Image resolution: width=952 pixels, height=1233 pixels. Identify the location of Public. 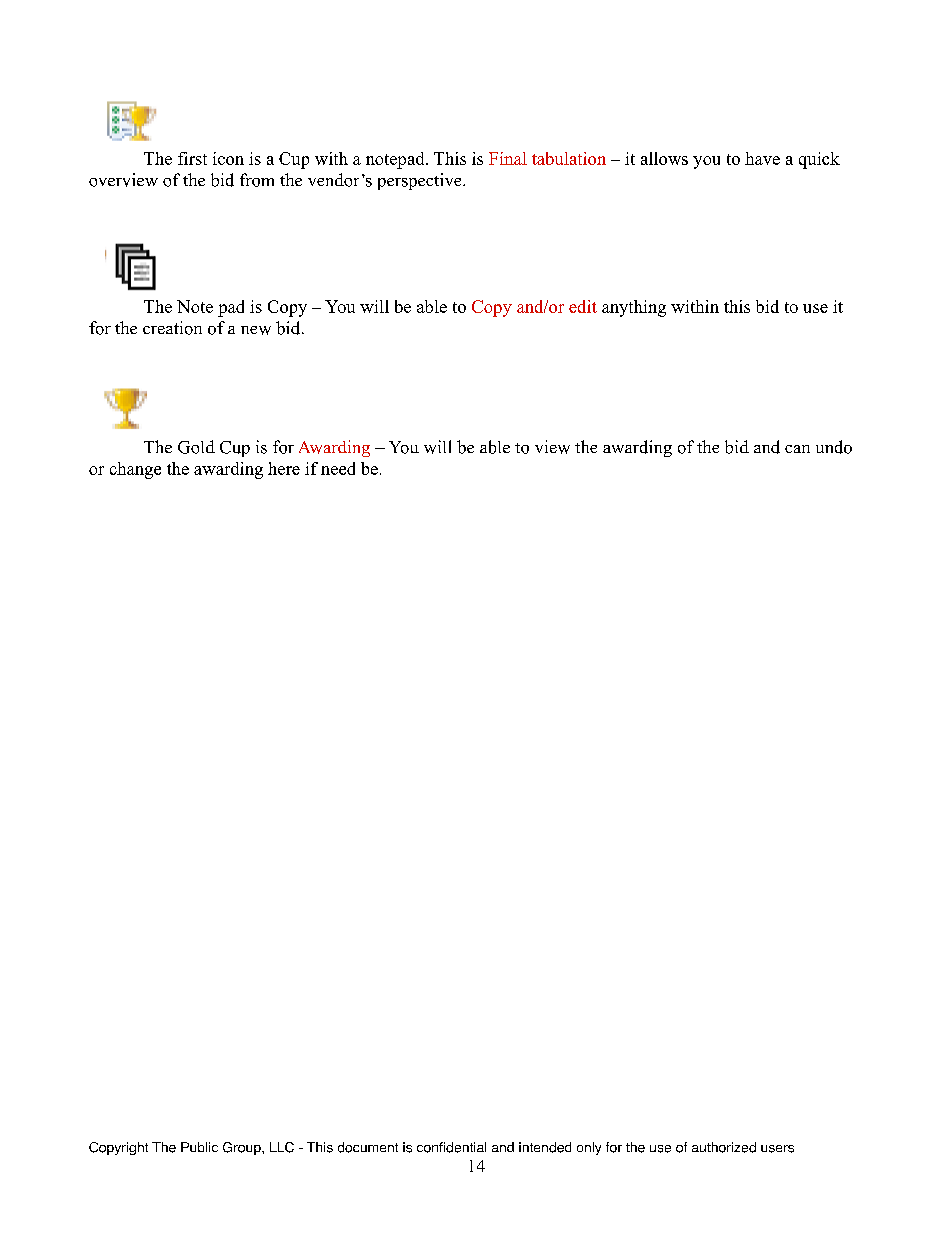
(199, 1147).
